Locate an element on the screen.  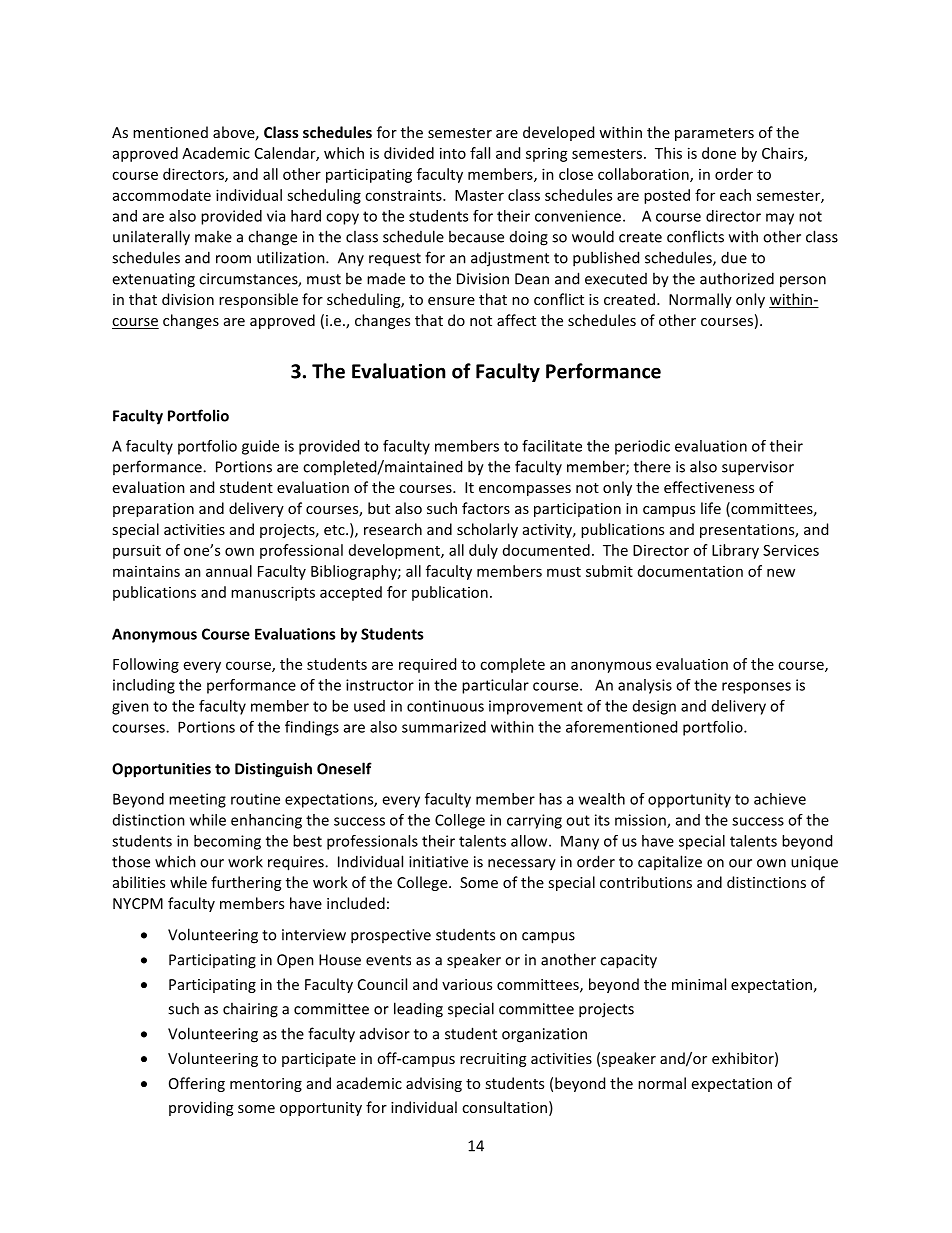
done is located at coordinates (719, 153).
